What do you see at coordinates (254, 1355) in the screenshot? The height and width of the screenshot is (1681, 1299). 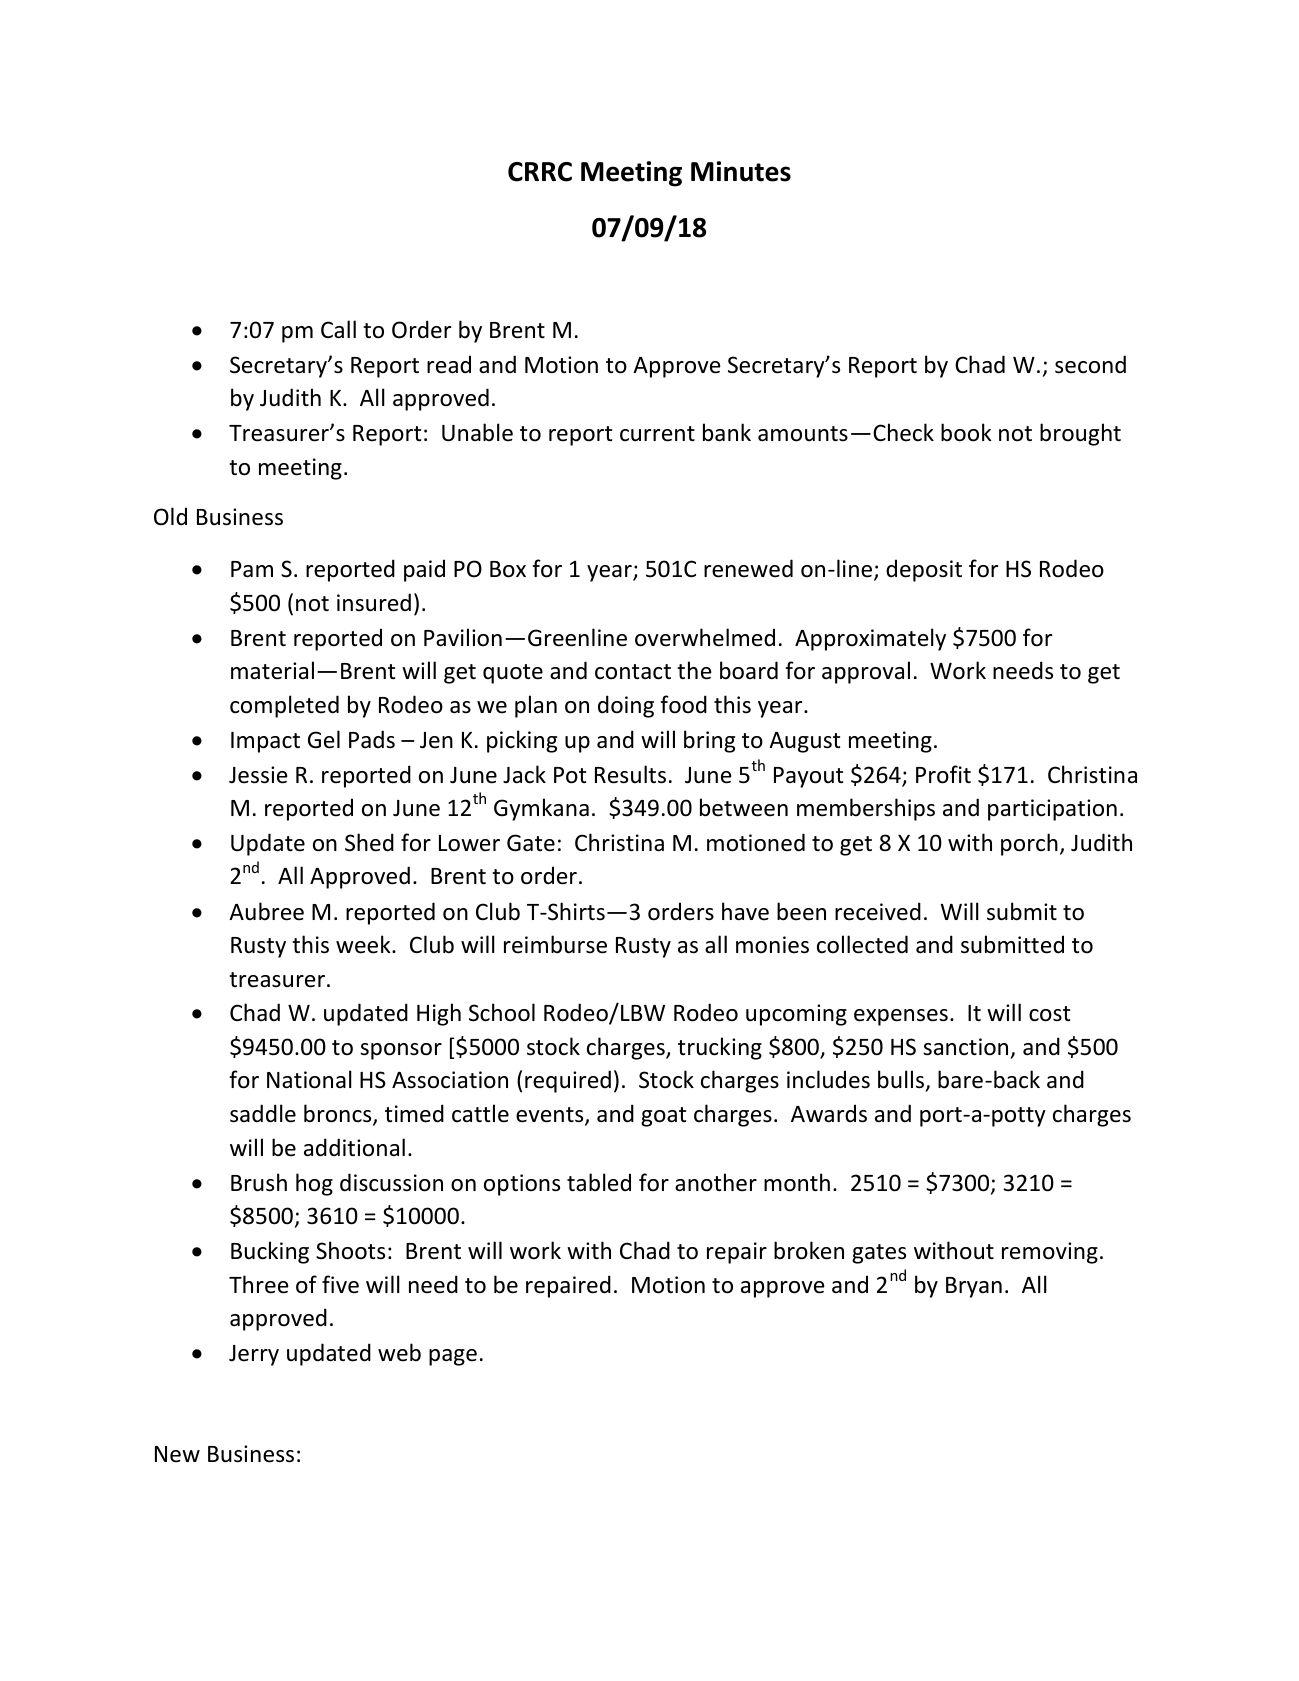 I see `Jerry` at bounding box center [254, 1355].
